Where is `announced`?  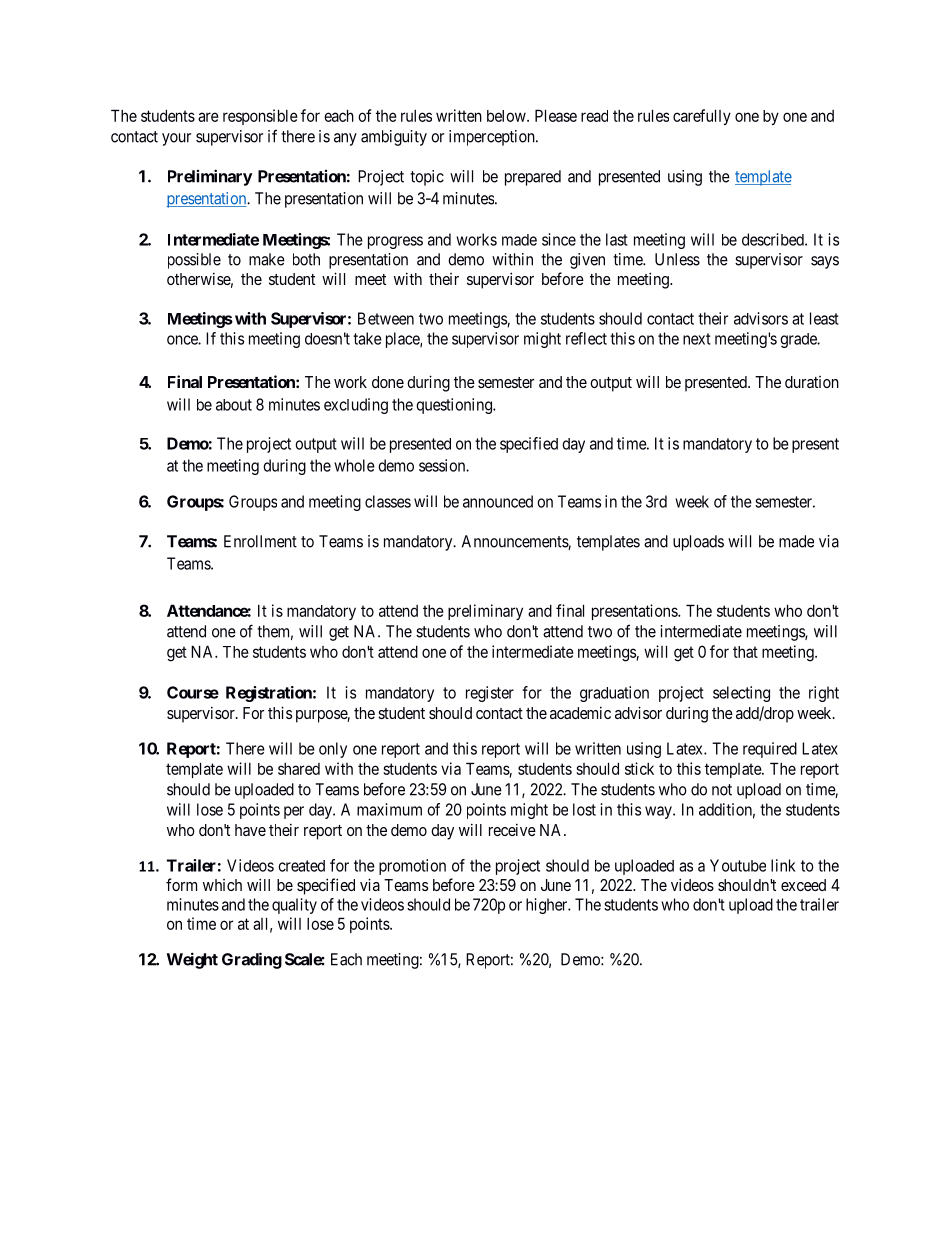 announced is located at coordinates (498, 501).
